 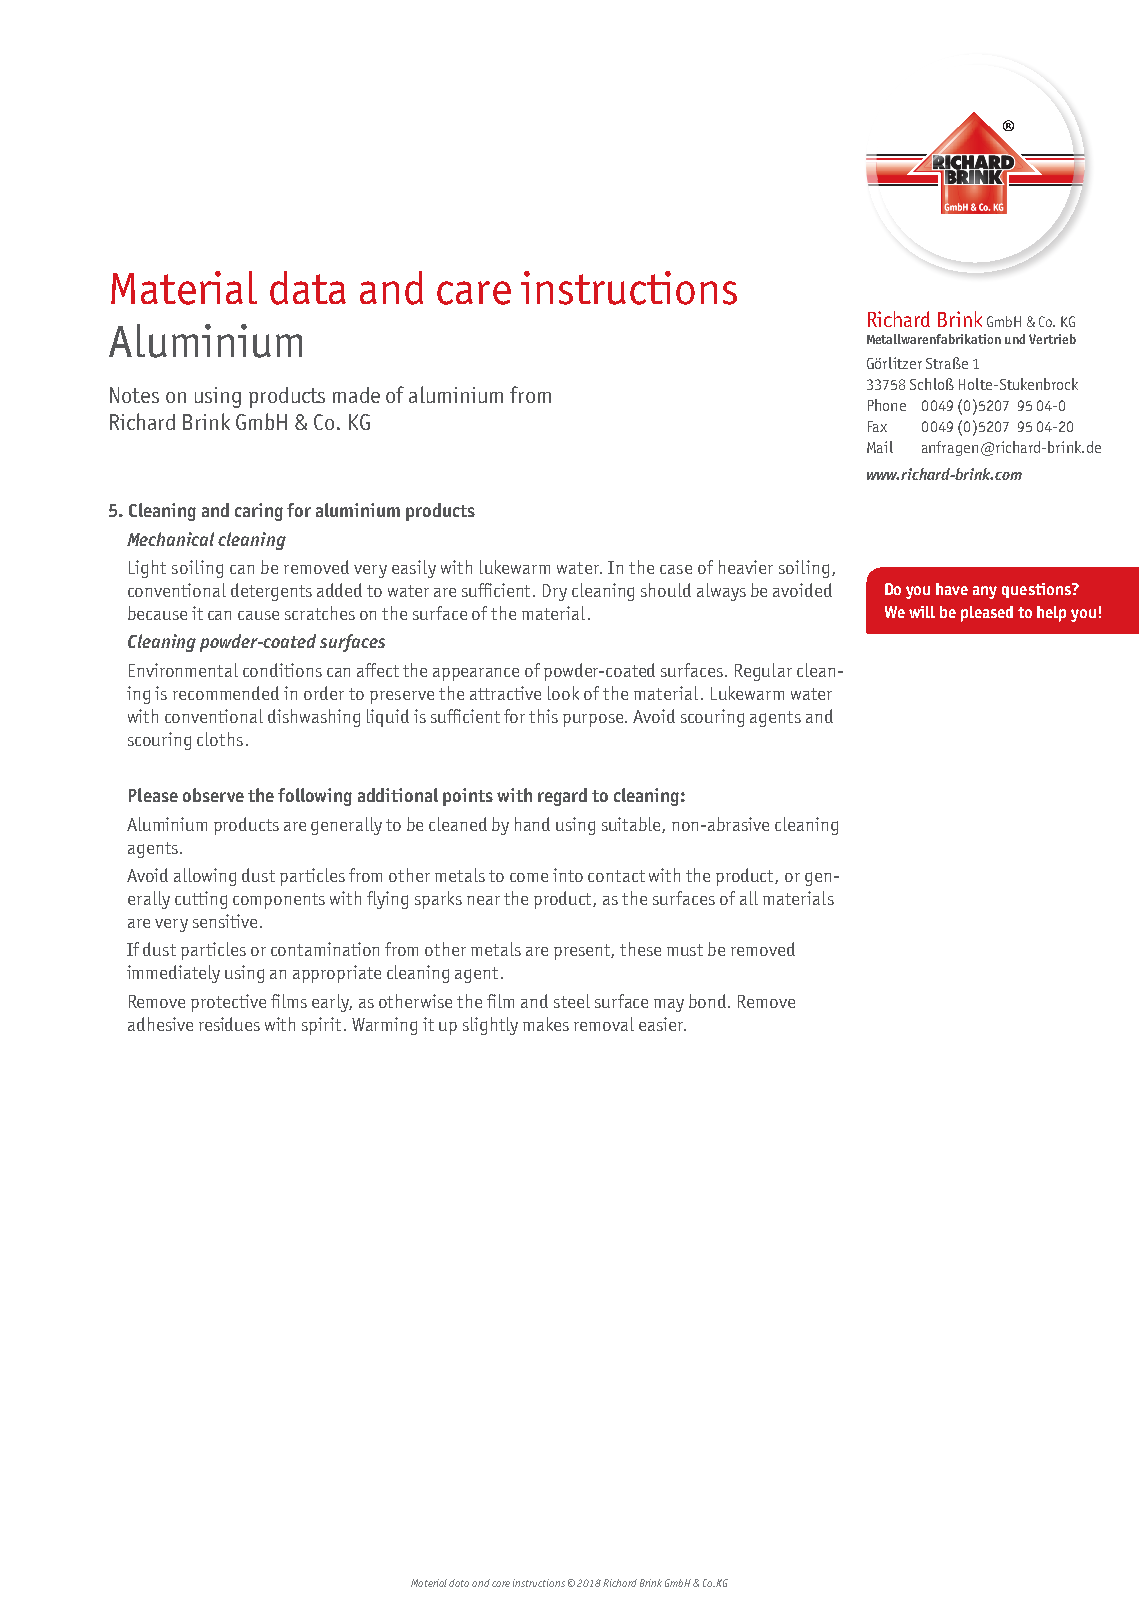 I want to click on bond, so click(x=709, y=1001).
